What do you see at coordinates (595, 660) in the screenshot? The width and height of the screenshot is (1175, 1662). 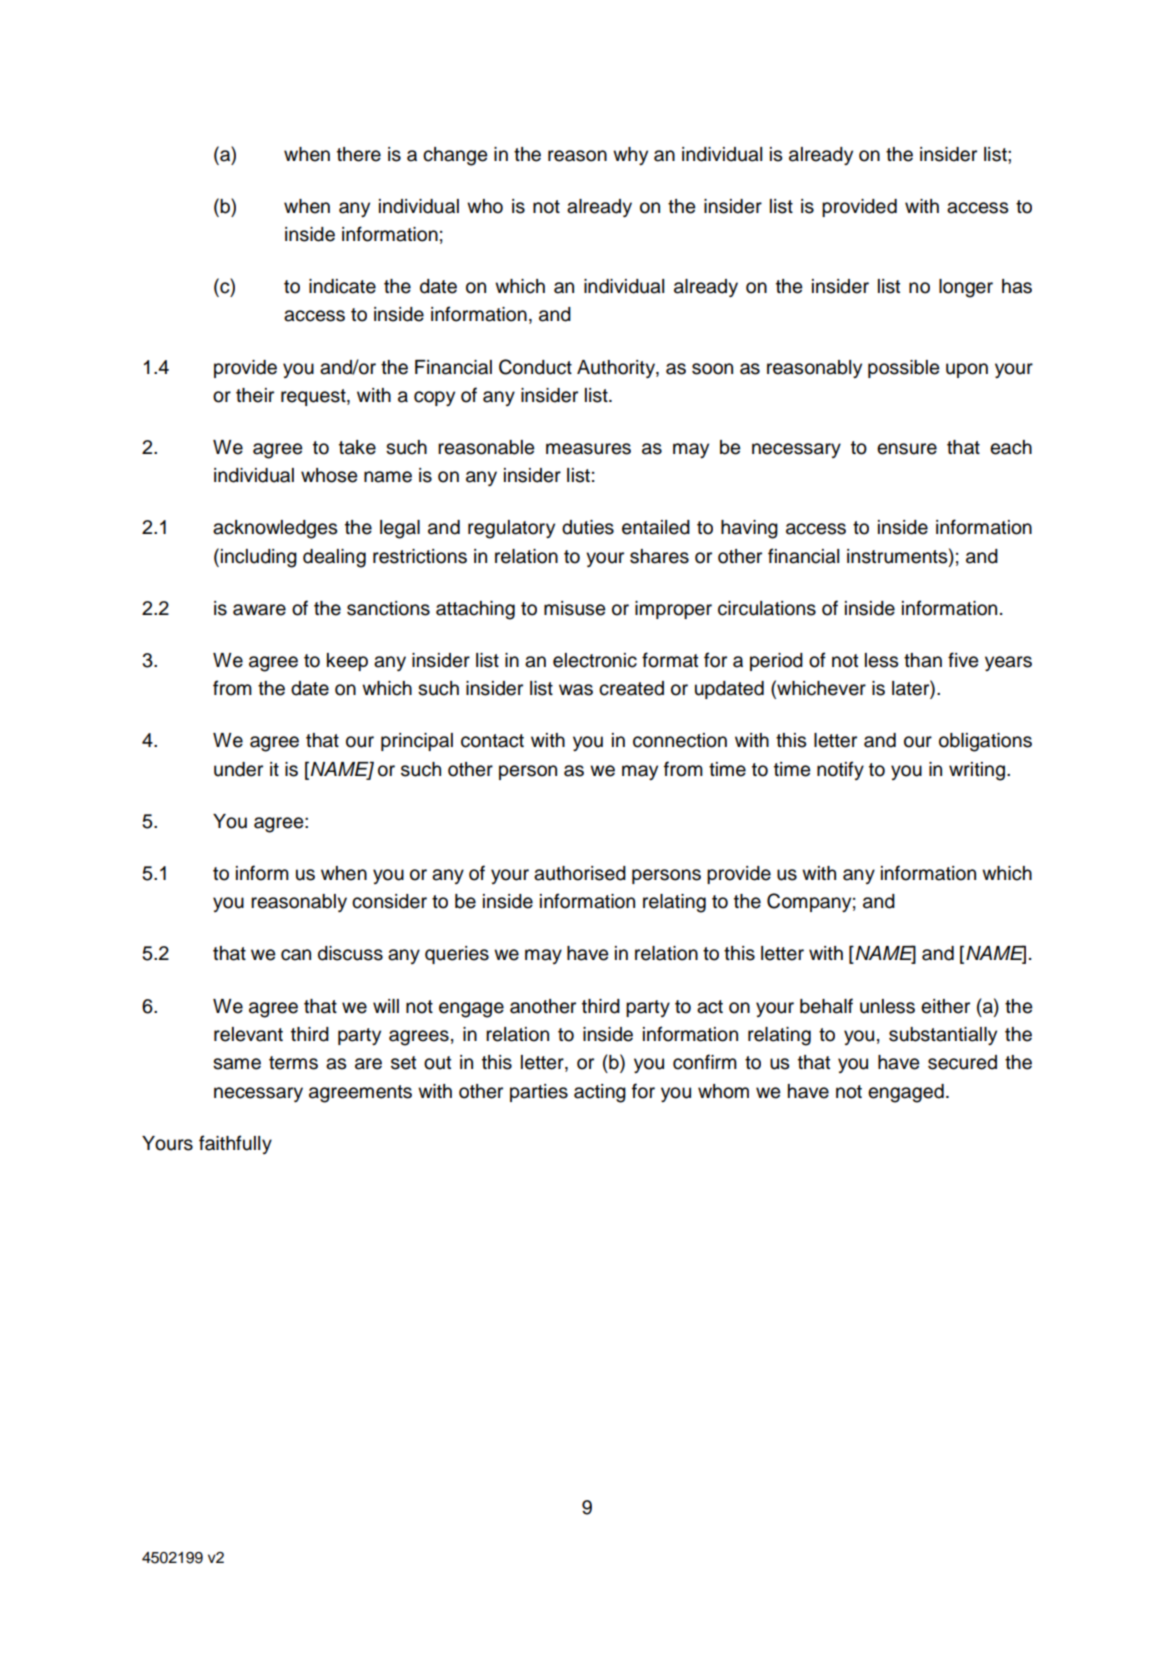 I see `electronic` at bounding box center [595, 660].
